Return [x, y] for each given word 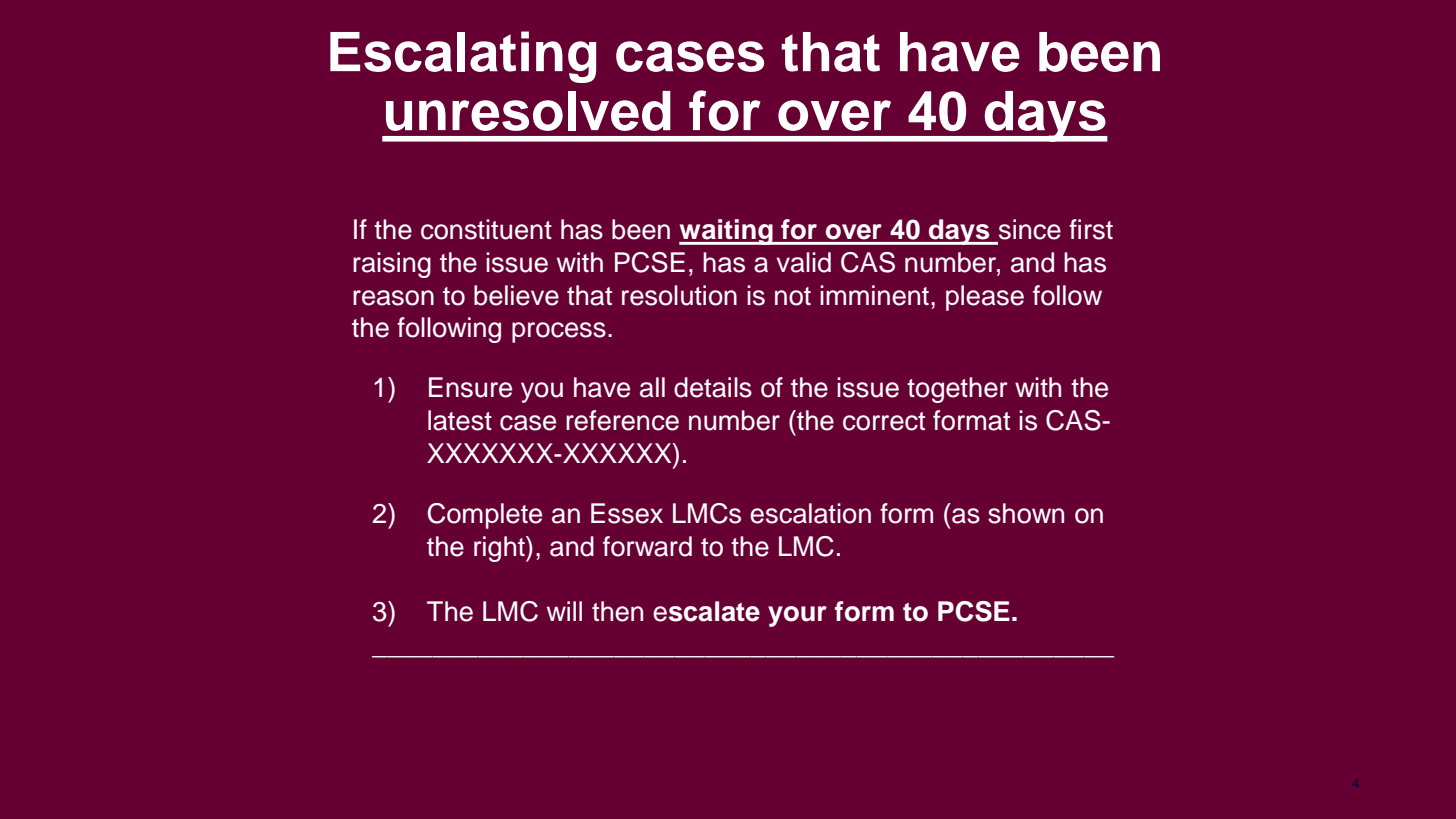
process [559, 332]
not [793, 296]
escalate [706, 611]
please [985, 298]
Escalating [463, 57]
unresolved [528, 111]
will [564, 611]
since [1030, 229]
